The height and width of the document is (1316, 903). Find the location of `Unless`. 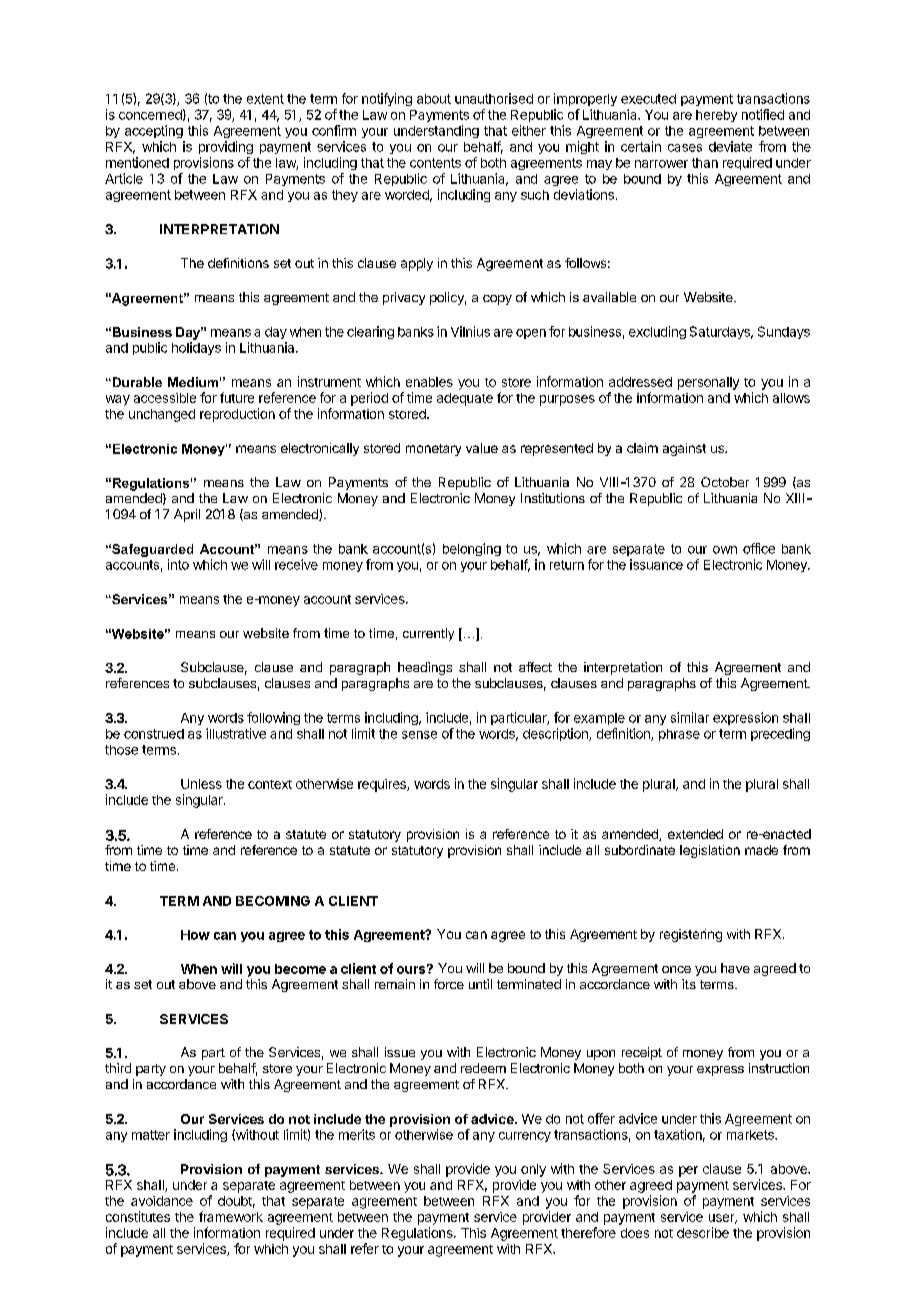

Unless is located at coordinates (201, 784).
